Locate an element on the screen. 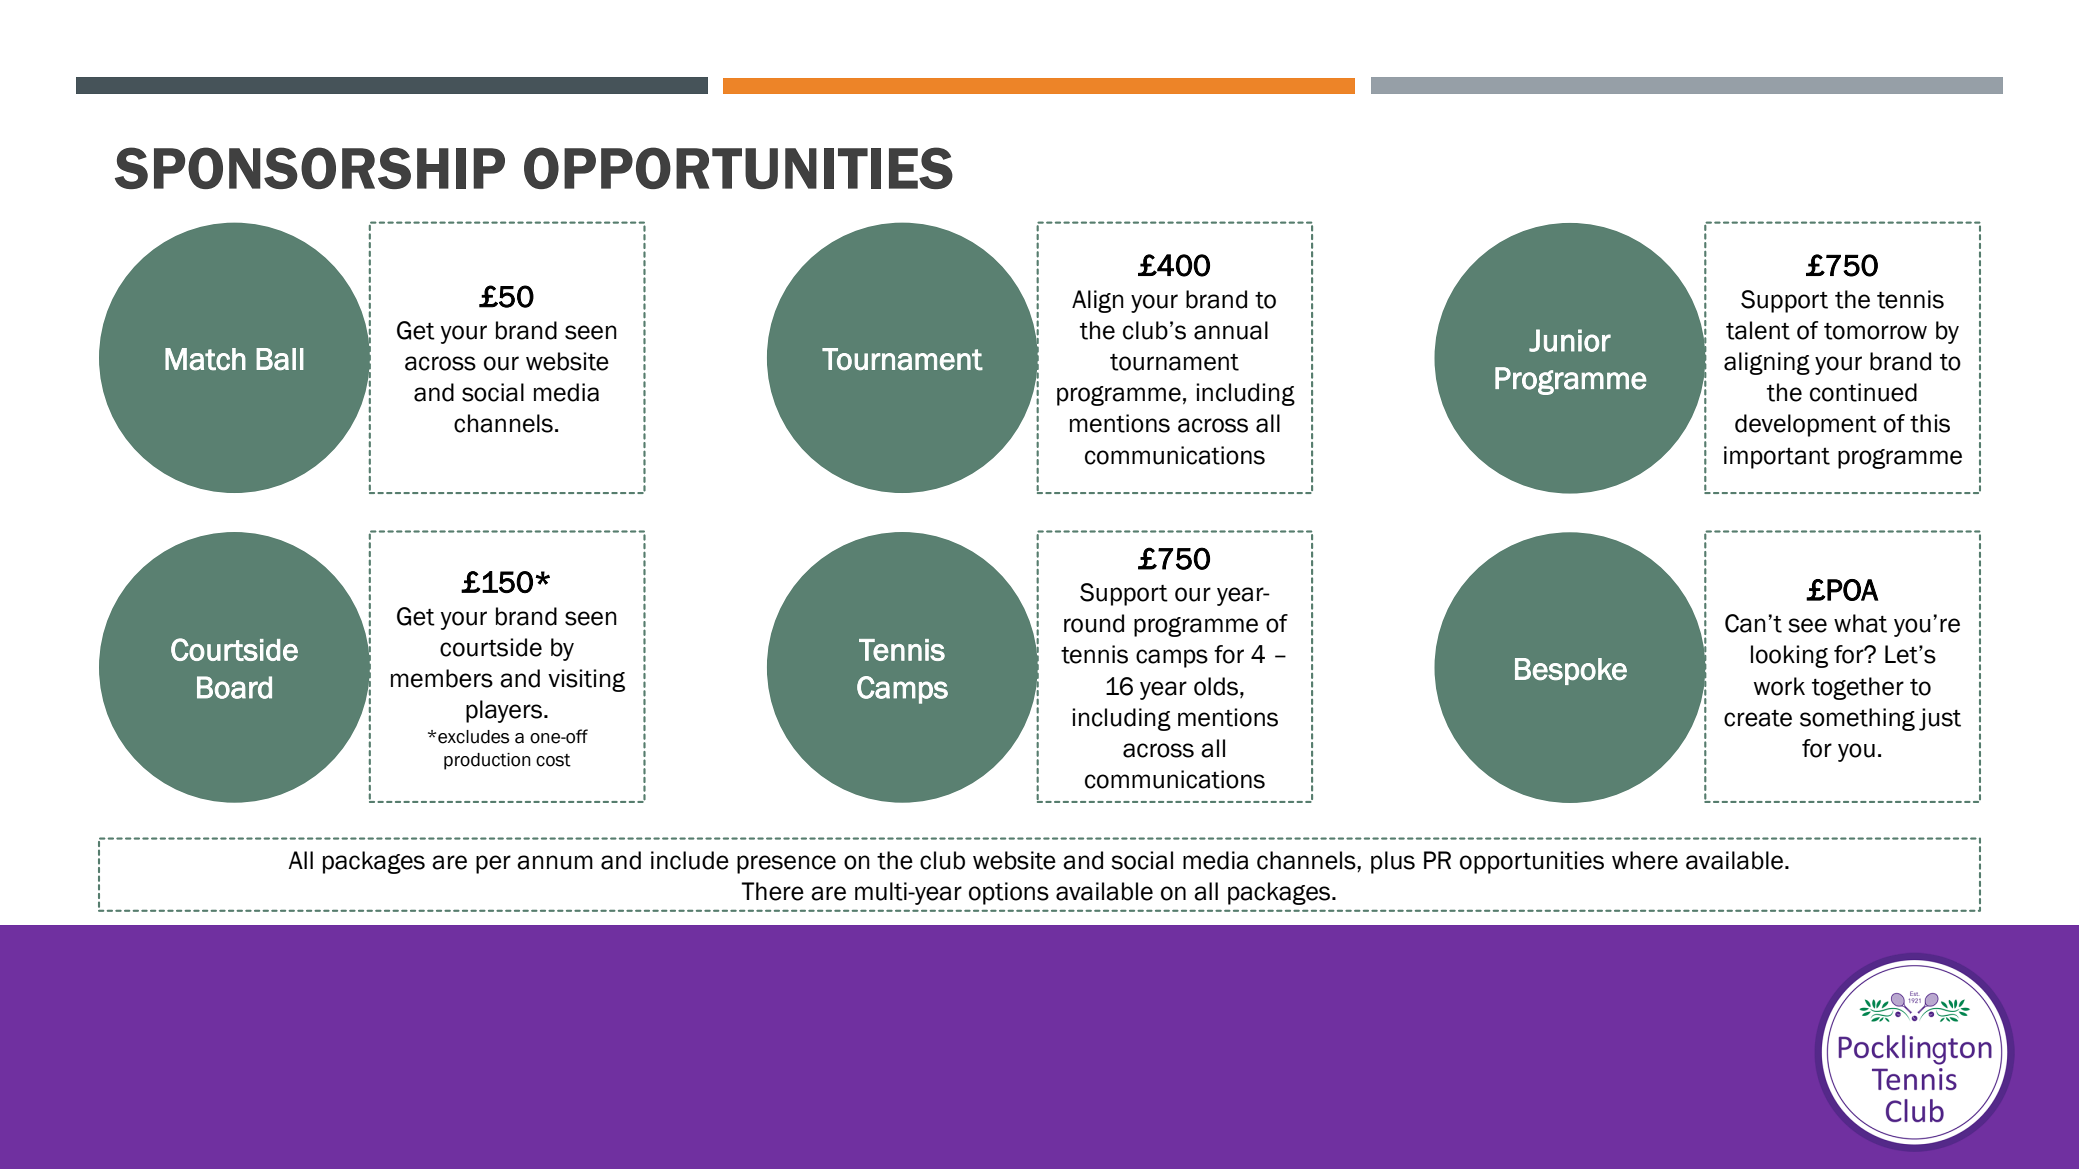 This screenshot has height=1169, width=2079. members is located at coordinates (442, 678).
